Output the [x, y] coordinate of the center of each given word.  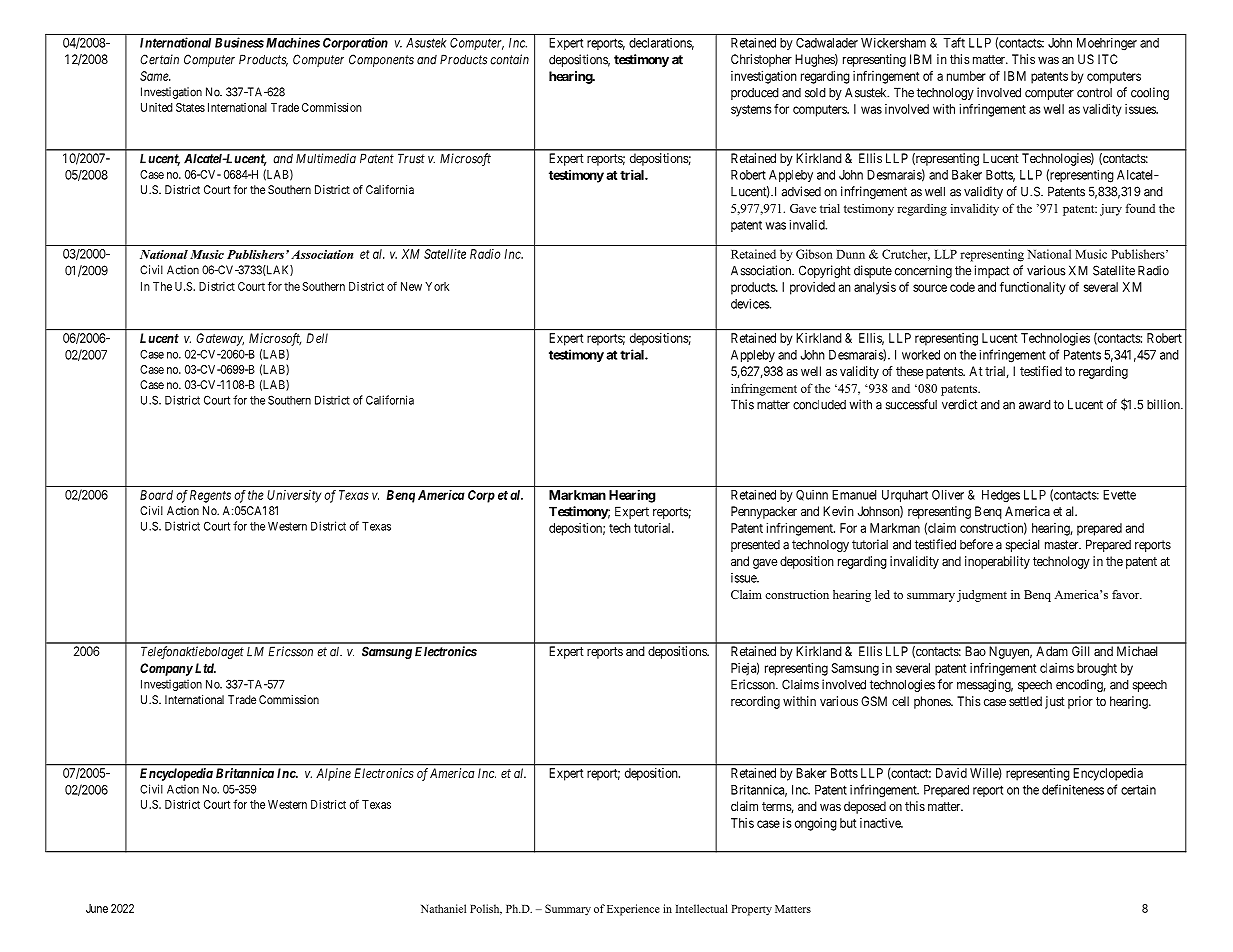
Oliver [948, 495]
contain [509, 59]
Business [239, 42]
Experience [633, 910]
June [97, 908]
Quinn [812, 495]
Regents [210, 496]
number [966, 76]
